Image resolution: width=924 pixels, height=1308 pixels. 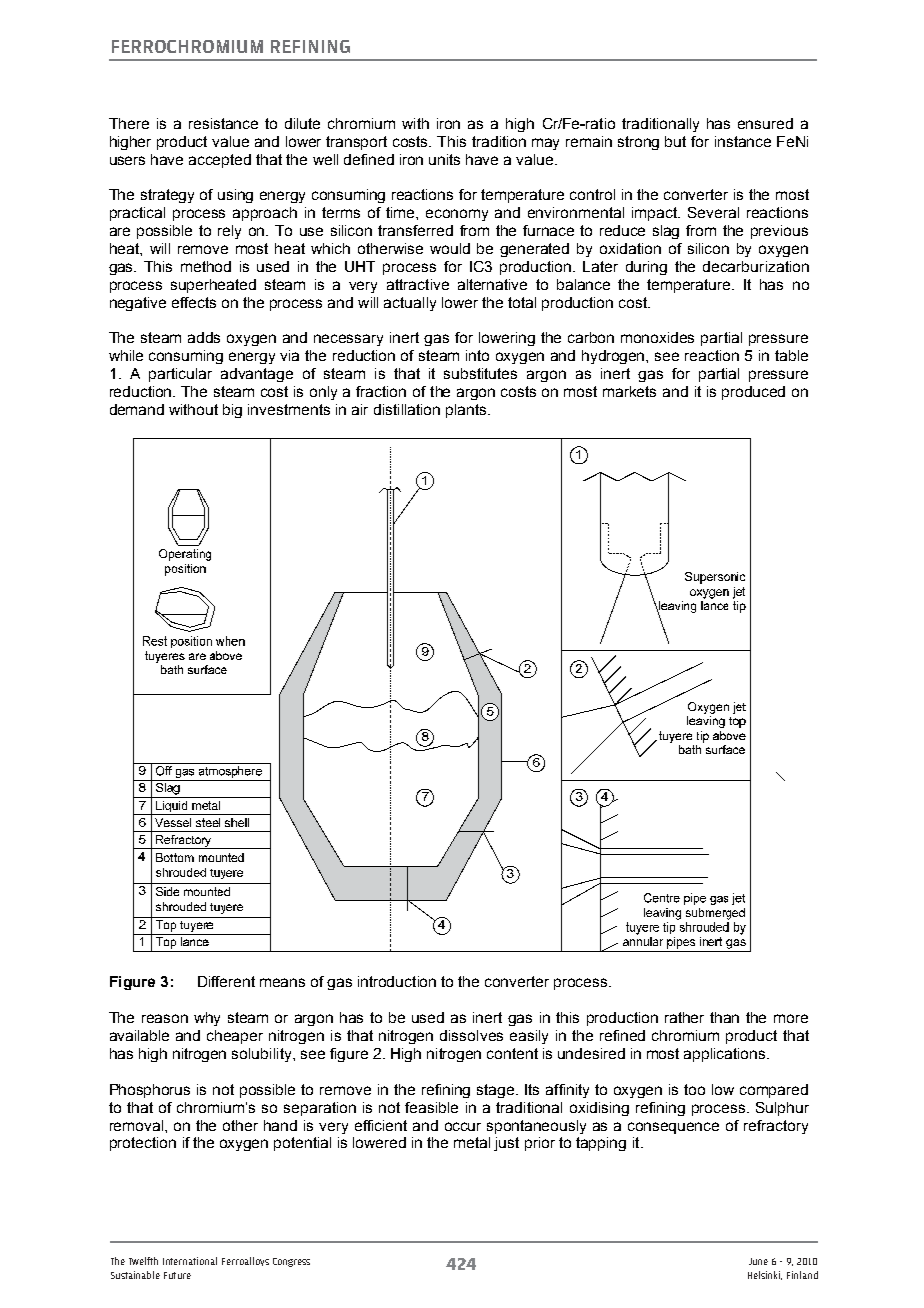 I want to click on Different, so click(x=226, y=981).
